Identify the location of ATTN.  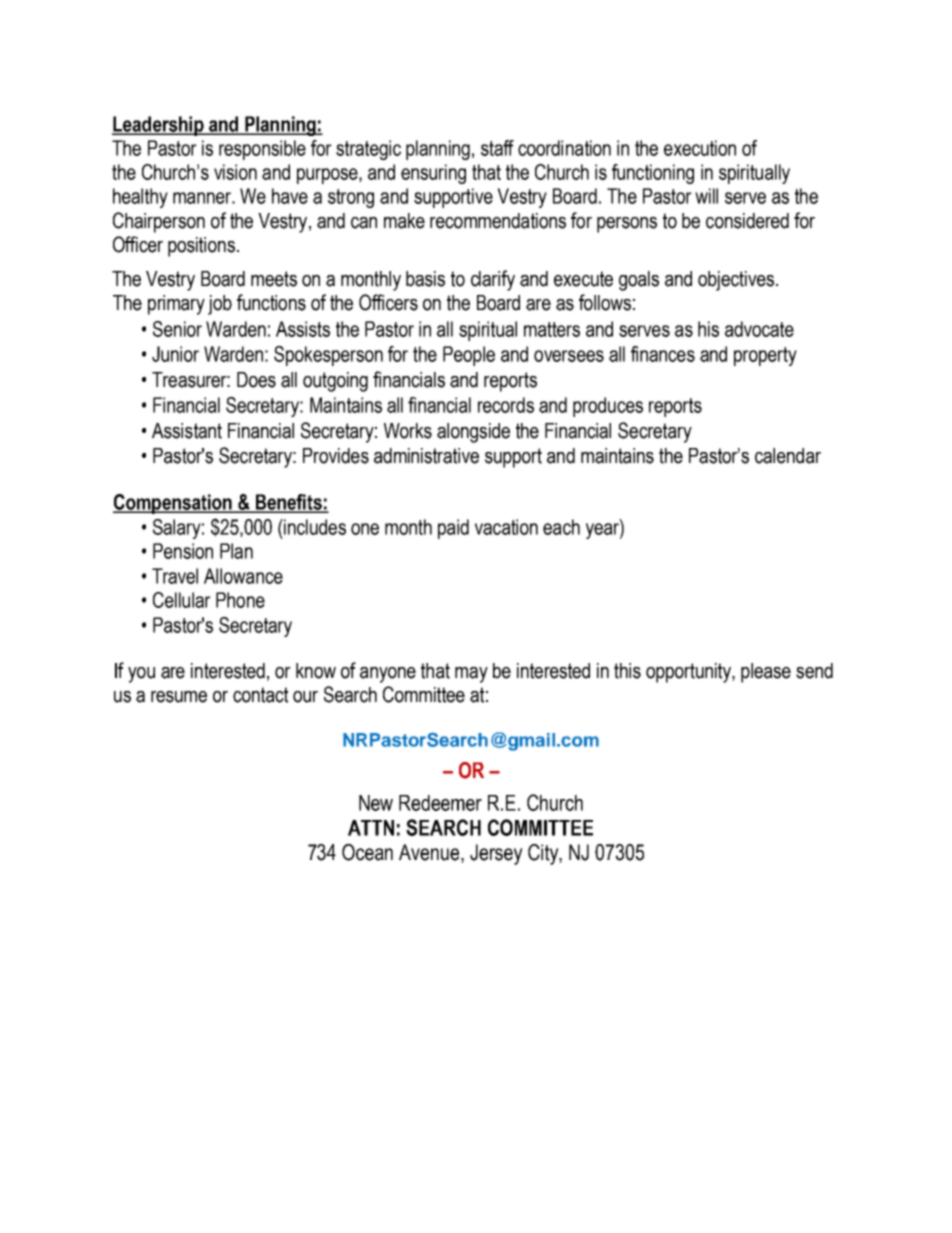
(371, 828).
